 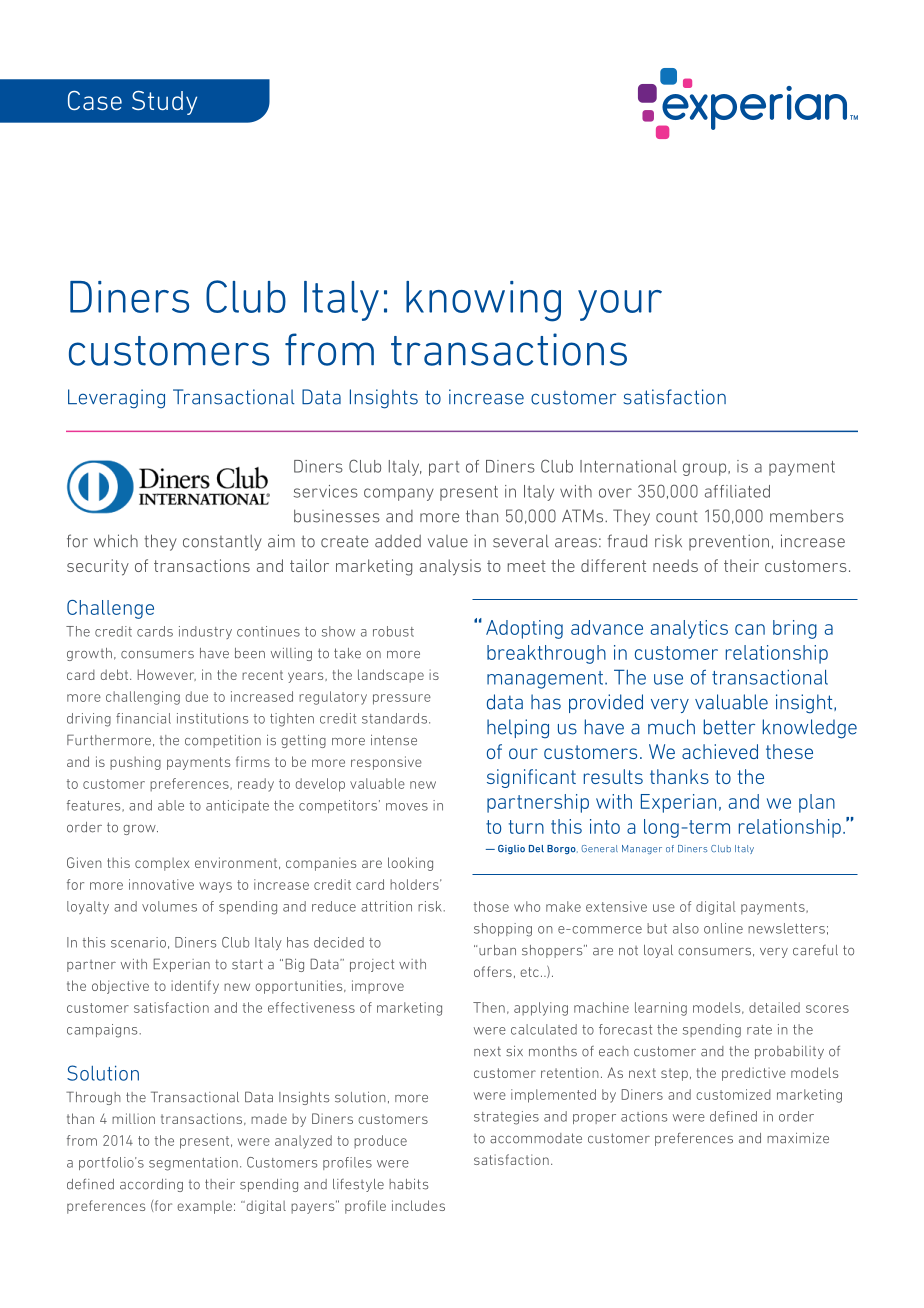 I want to click on plan, so click(x=817, y=803).
